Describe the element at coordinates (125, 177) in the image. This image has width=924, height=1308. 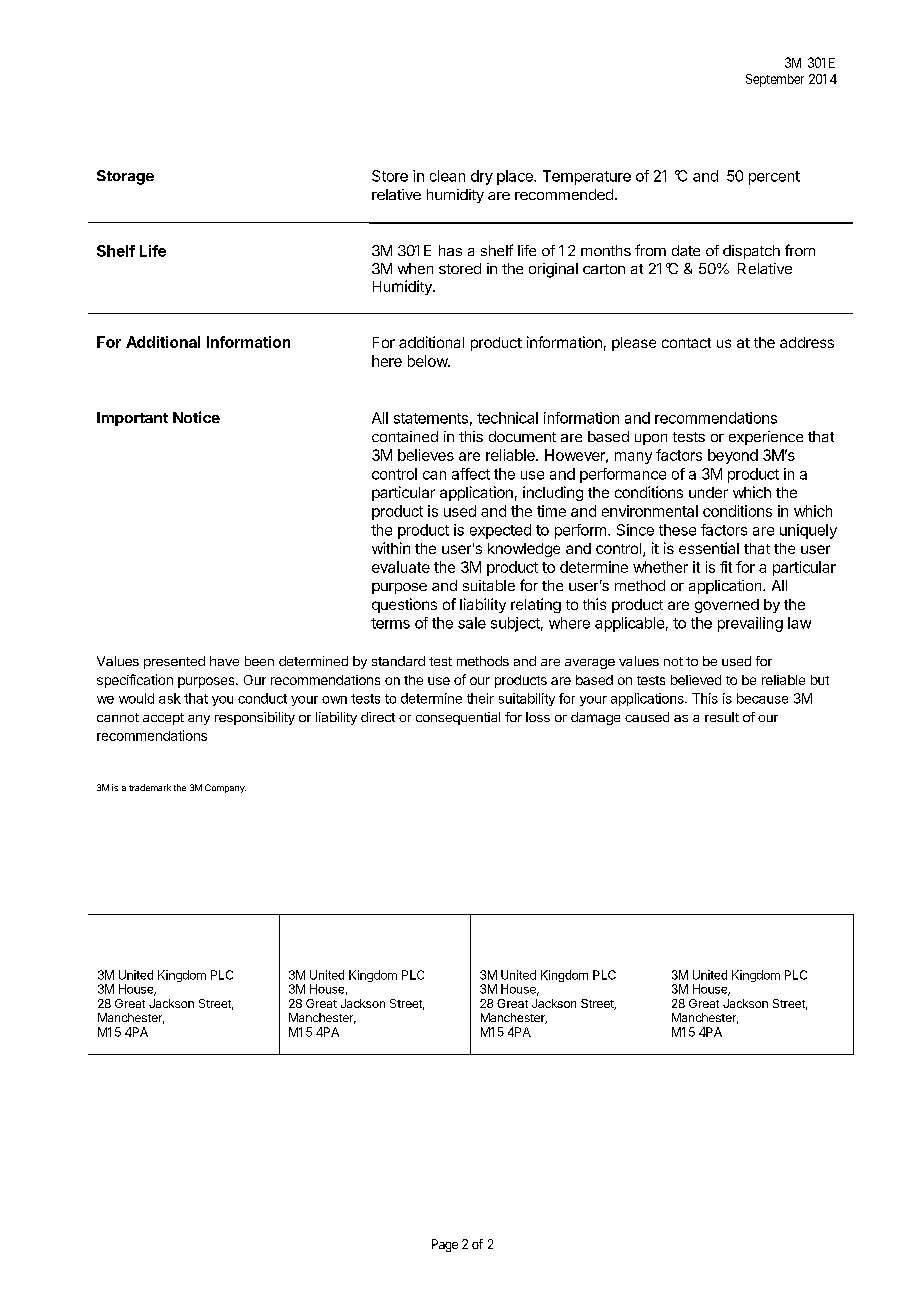
I see `Storage` at that location.
